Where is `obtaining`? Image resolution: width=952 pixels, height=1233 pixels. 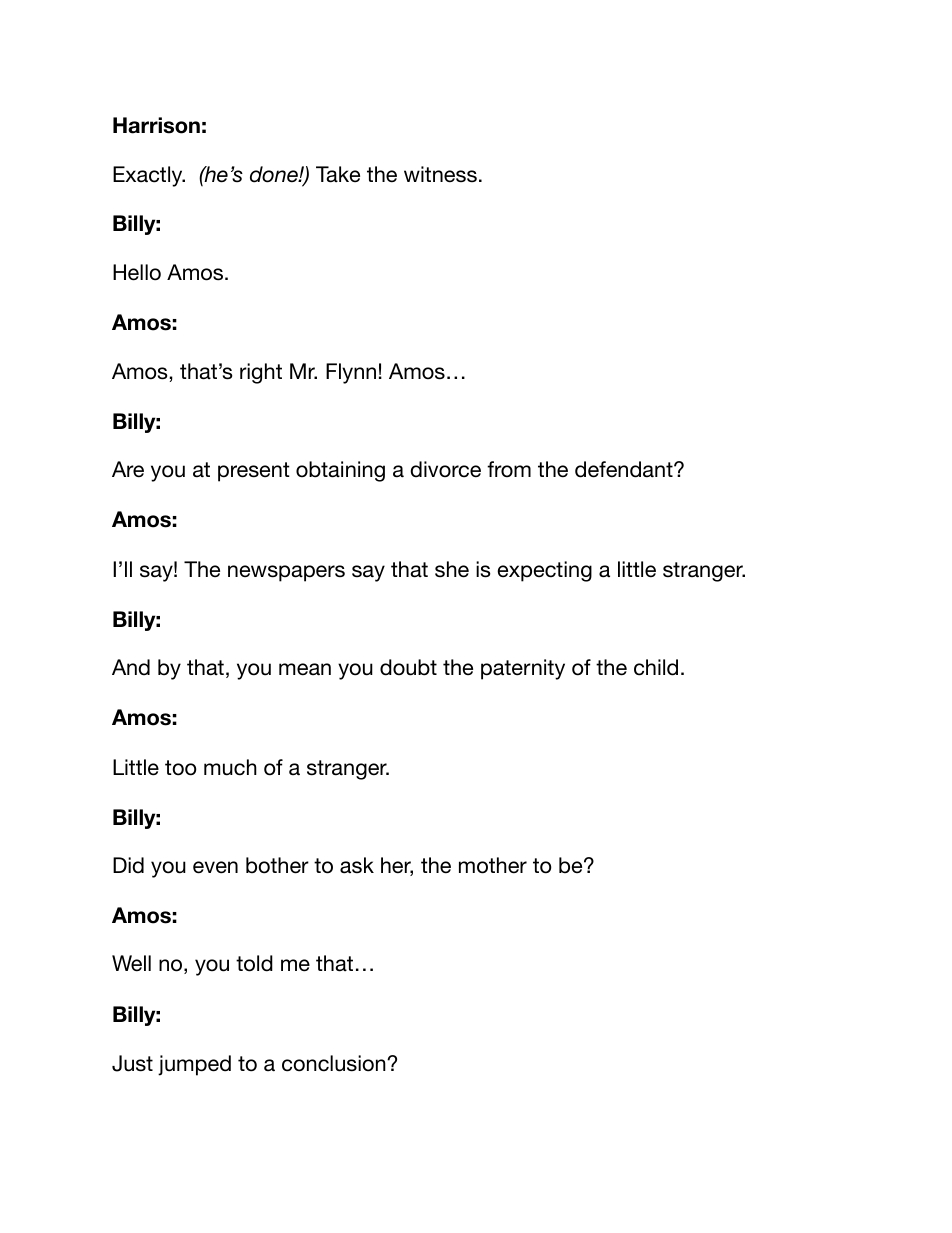
obtaining is located at coordinates (340, 471).
